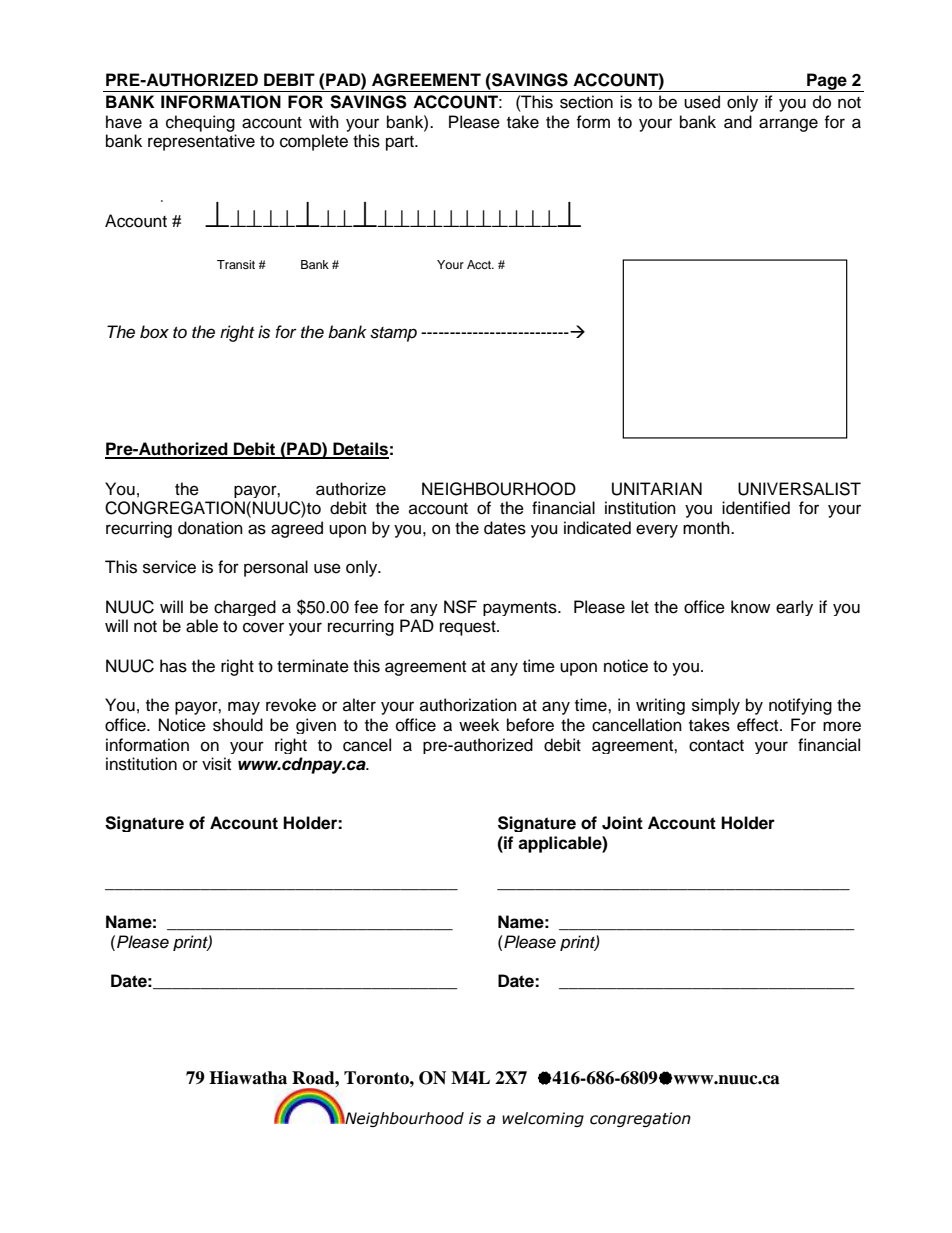  Describe the element at coordinates (597, 528) in the page. I see `indicated` at that location.
